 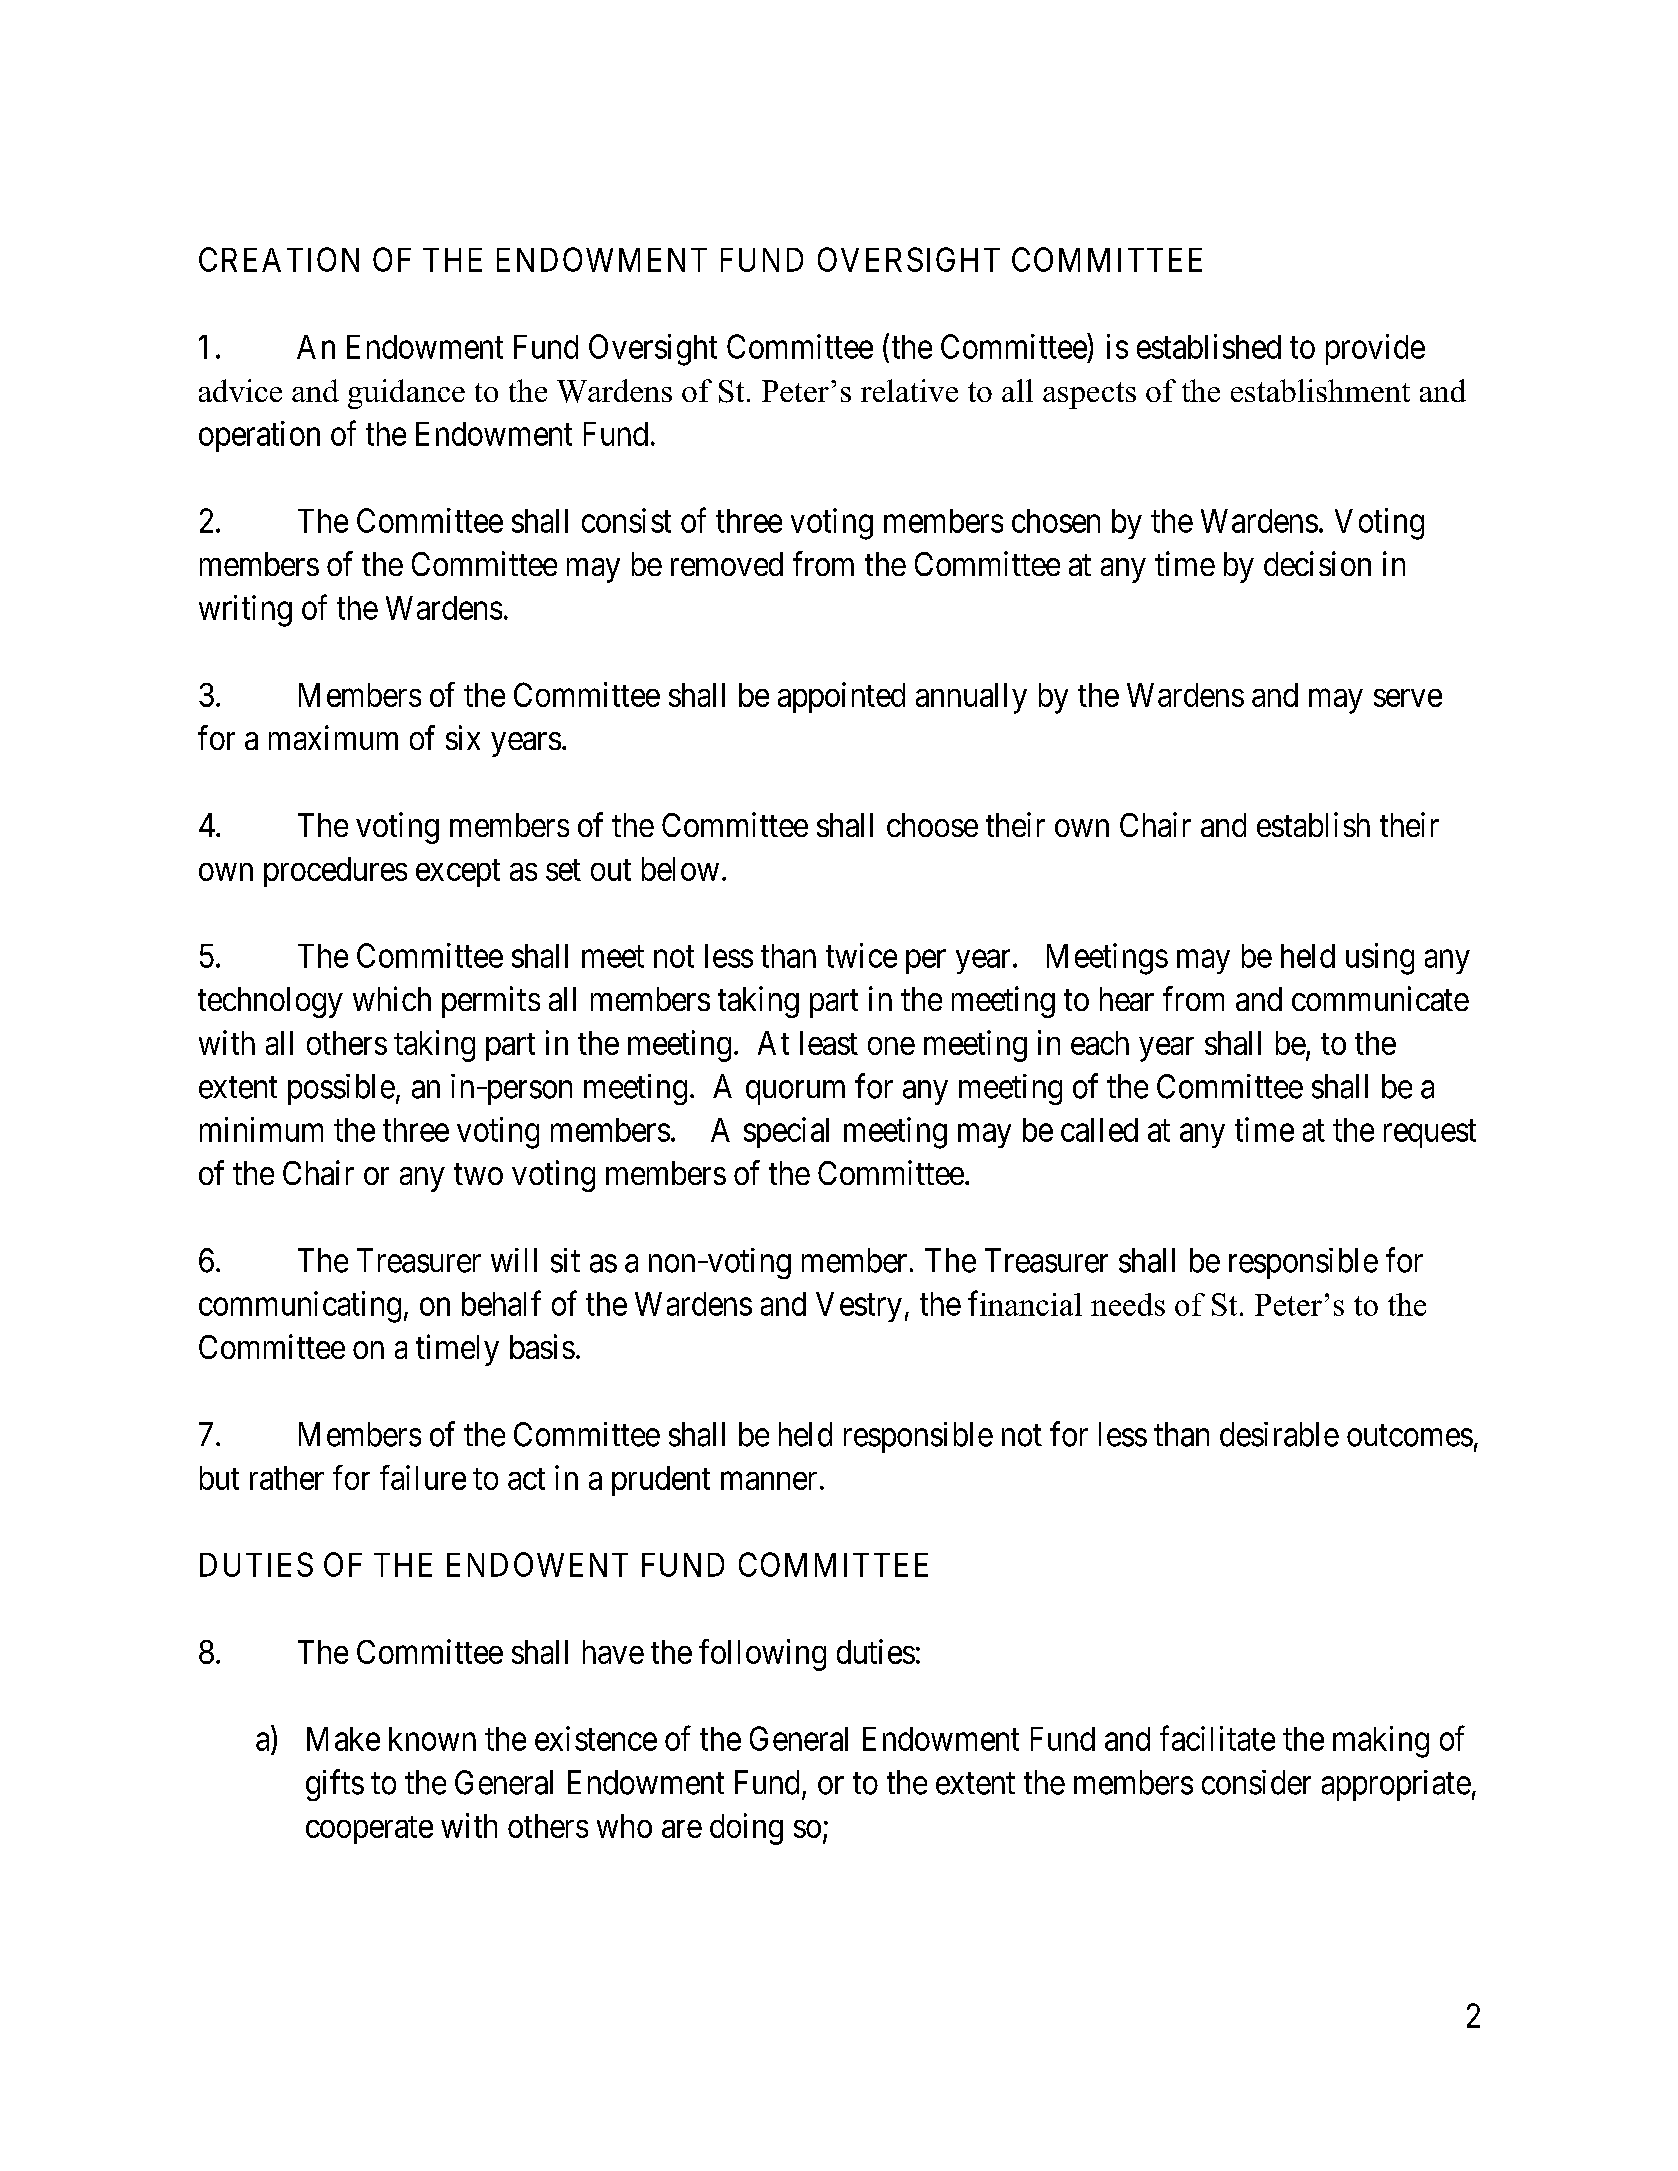 I want to click on desirable, so click(x=1279, y=1434).
